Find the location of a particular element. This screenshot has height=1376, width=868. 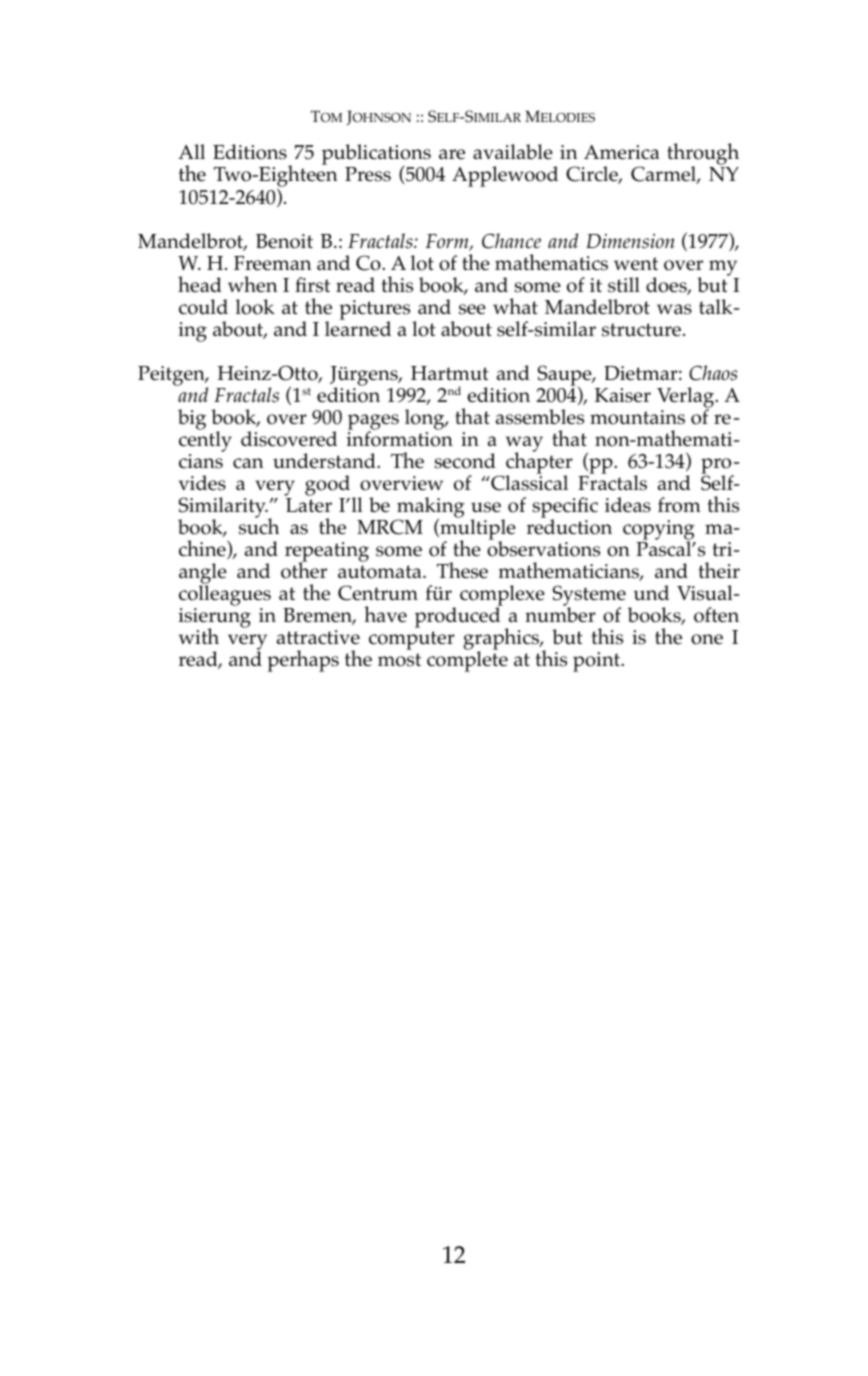

perhaps is located at coordinates (303, 661).
